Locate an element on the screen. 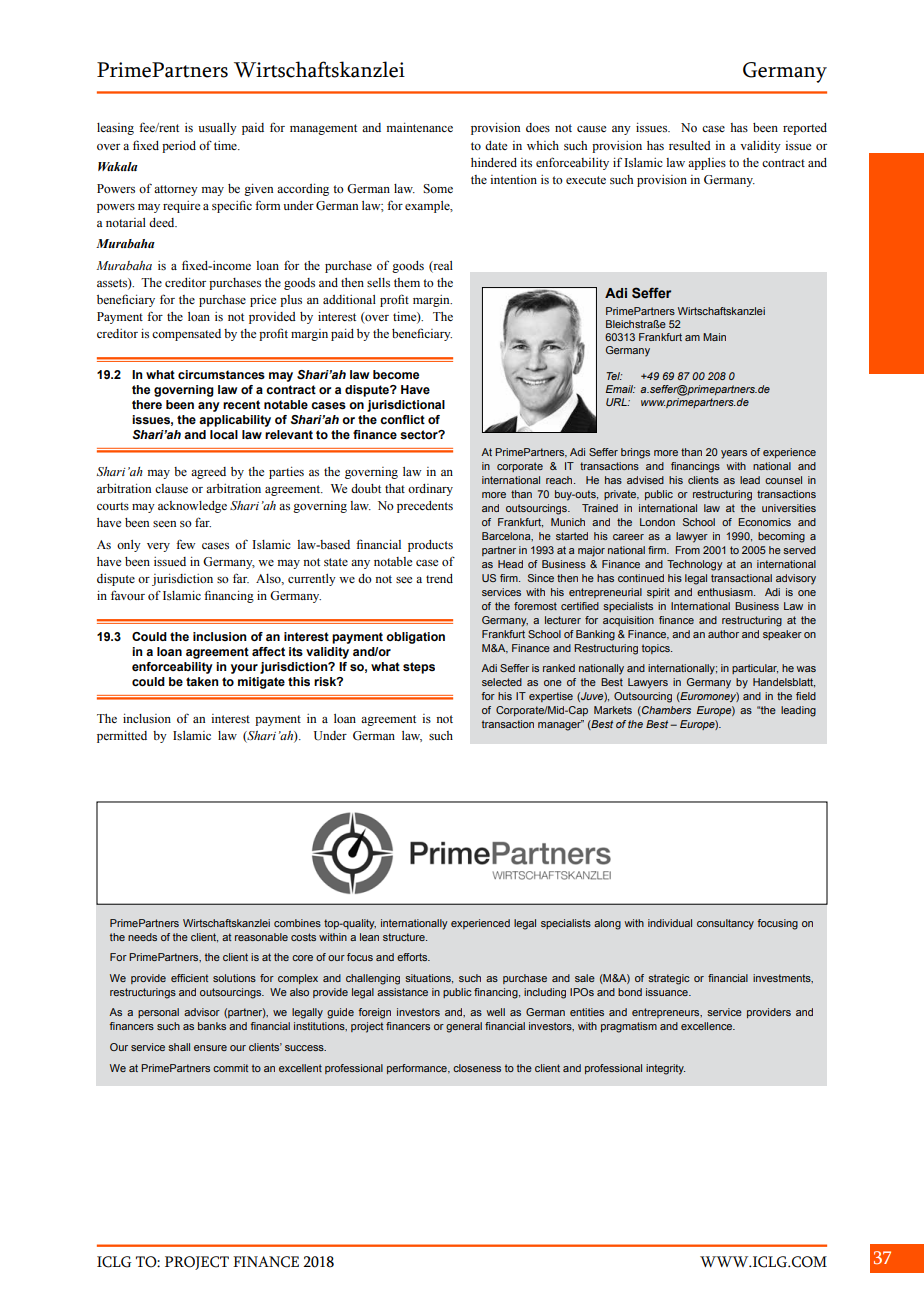  favour is located at coordinates (128, 595).
